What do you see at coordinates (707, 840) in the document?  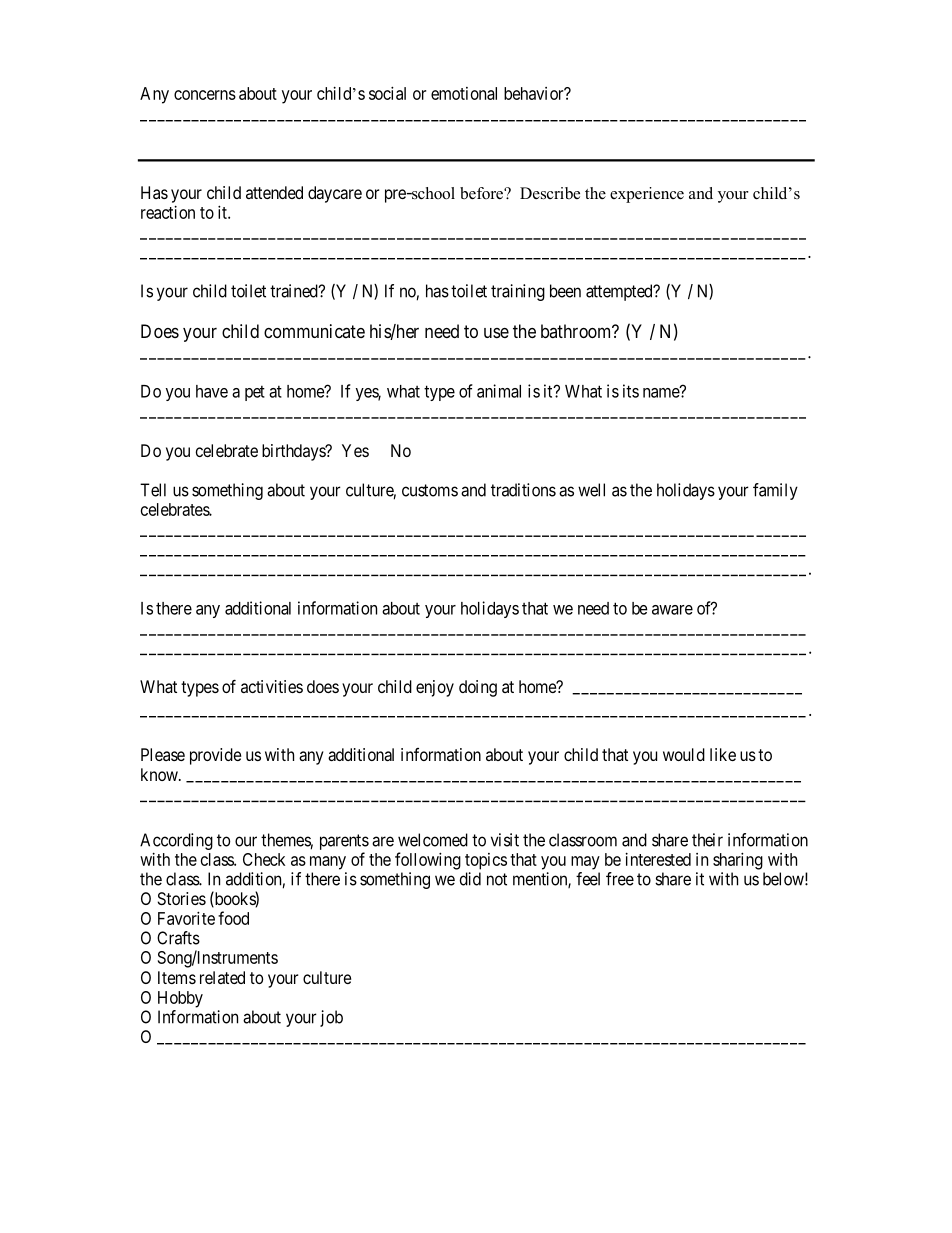 I see `their` at bounding box center [707, 840].
